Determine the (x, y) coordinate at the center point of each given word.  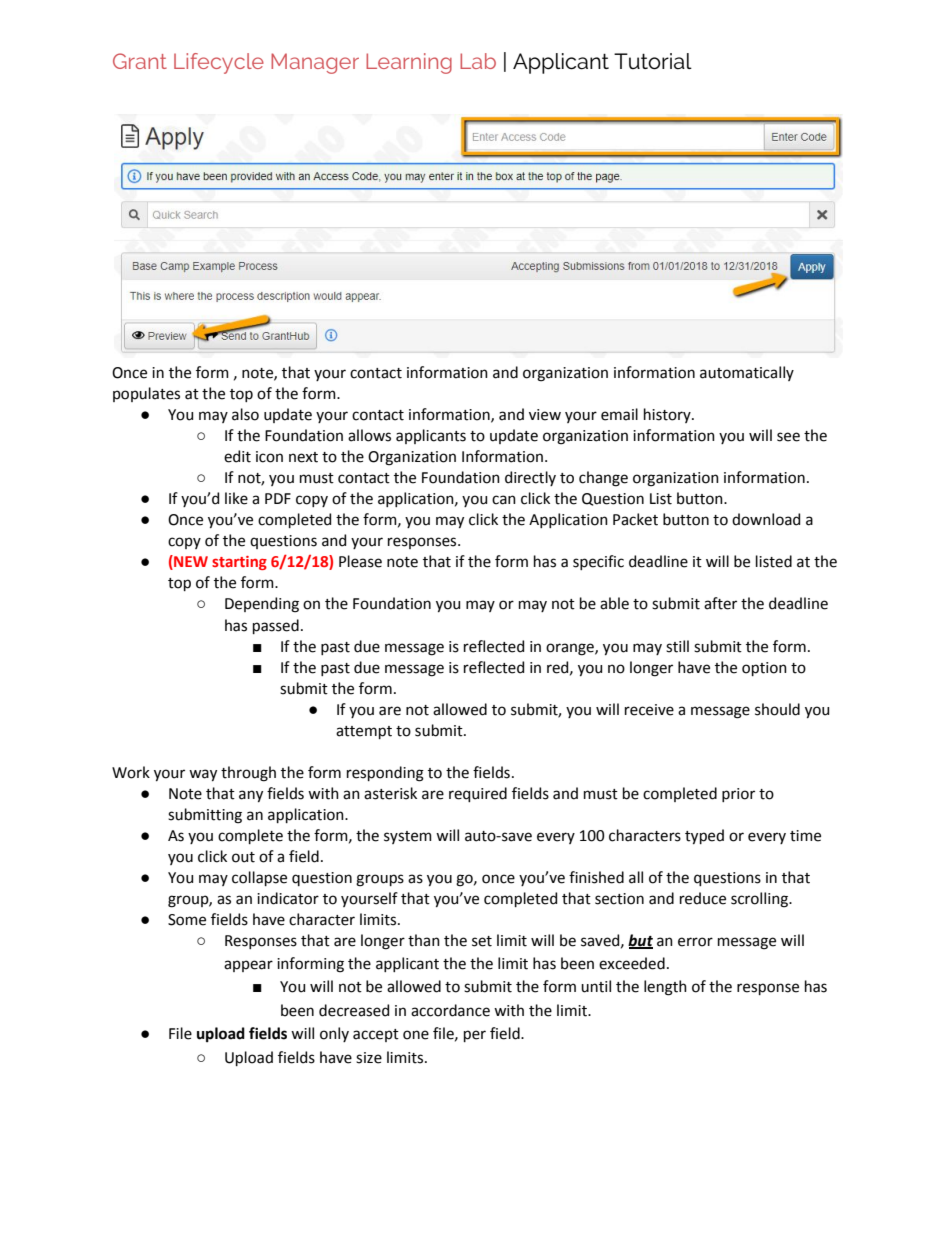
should (777, 709)
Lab (478, 61)
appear (248, 966)
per (475, 1036)
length (665, 988)
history (668, 415)
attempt (364, 732)
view (545, 415)
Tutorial (653, 61)
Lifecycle (219, 63)
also (245, 414)
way (203, 775)
